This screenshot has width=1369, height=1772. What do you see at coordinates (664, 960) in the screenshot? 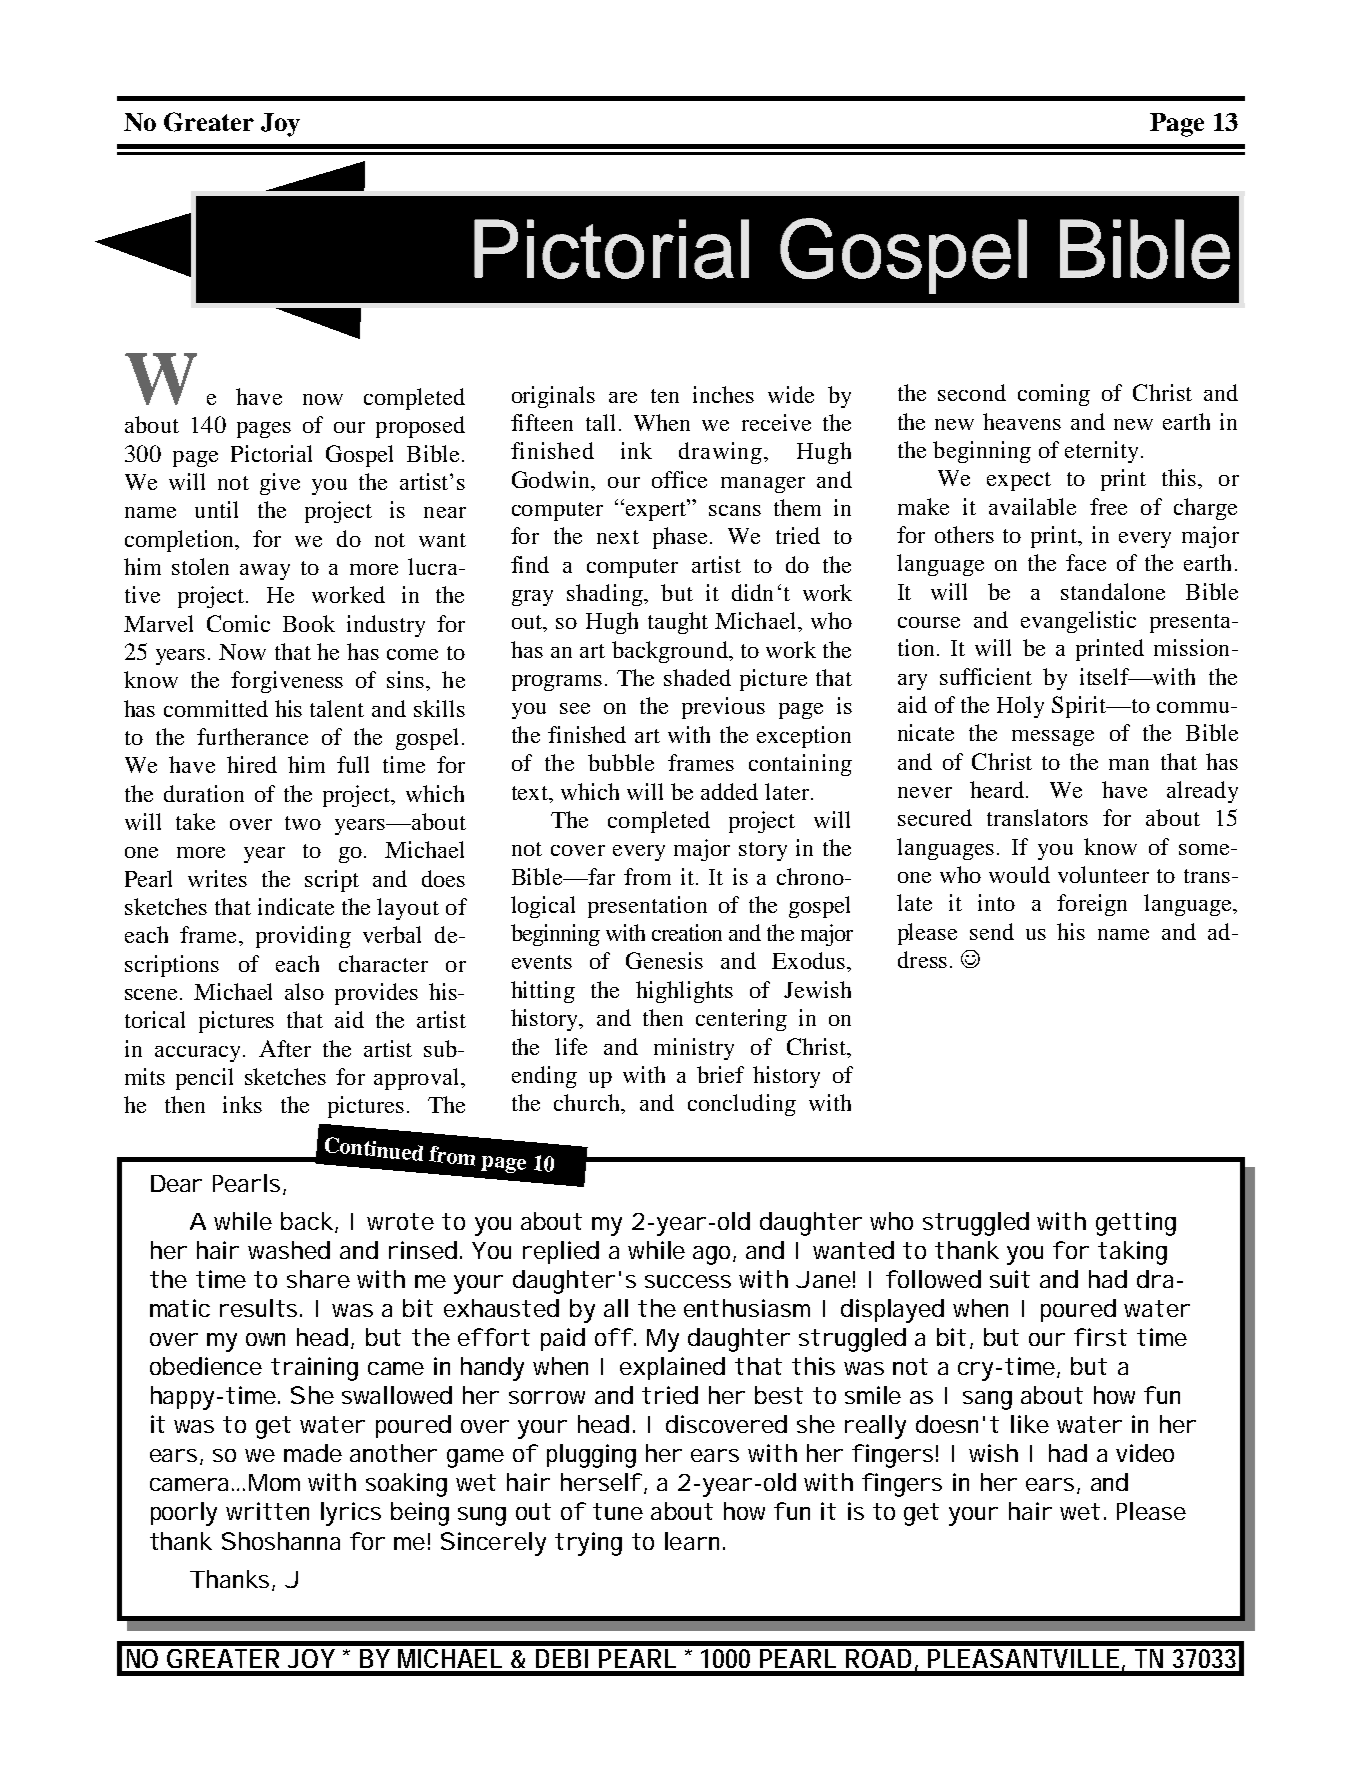
I see `Genesis` at bounding box center [664, 960].
